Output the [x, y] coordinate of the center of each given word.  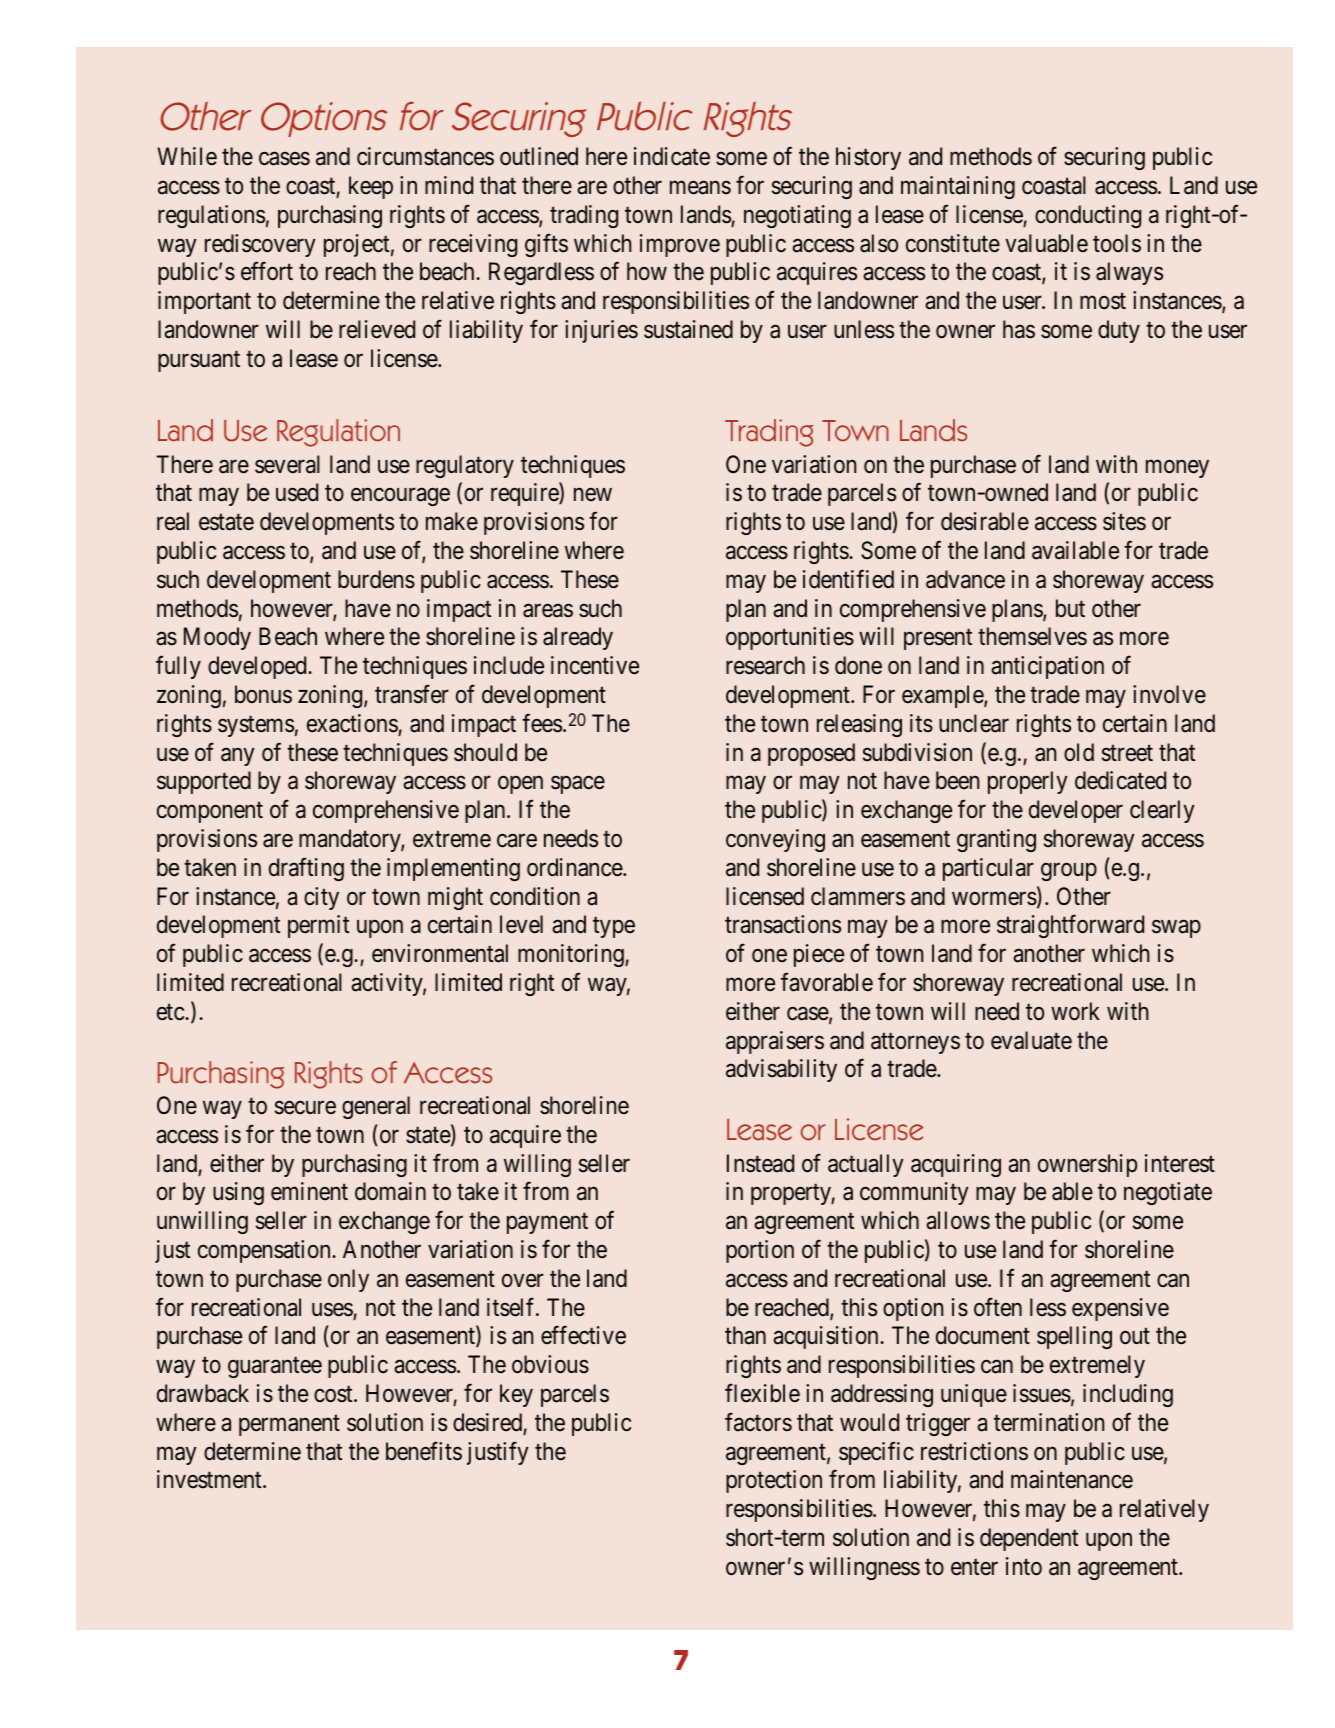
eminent [309, 1191]
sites [1124, 521]
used [297, 492]
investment [210, 1479]
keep [371, 187]
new [593, 495]
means [700, 188]
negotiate [1168, 1193]
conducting [1088, 216]
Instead [760, 1163]
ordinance [575, 867]
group [1069, 872]
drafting [306, 869]
